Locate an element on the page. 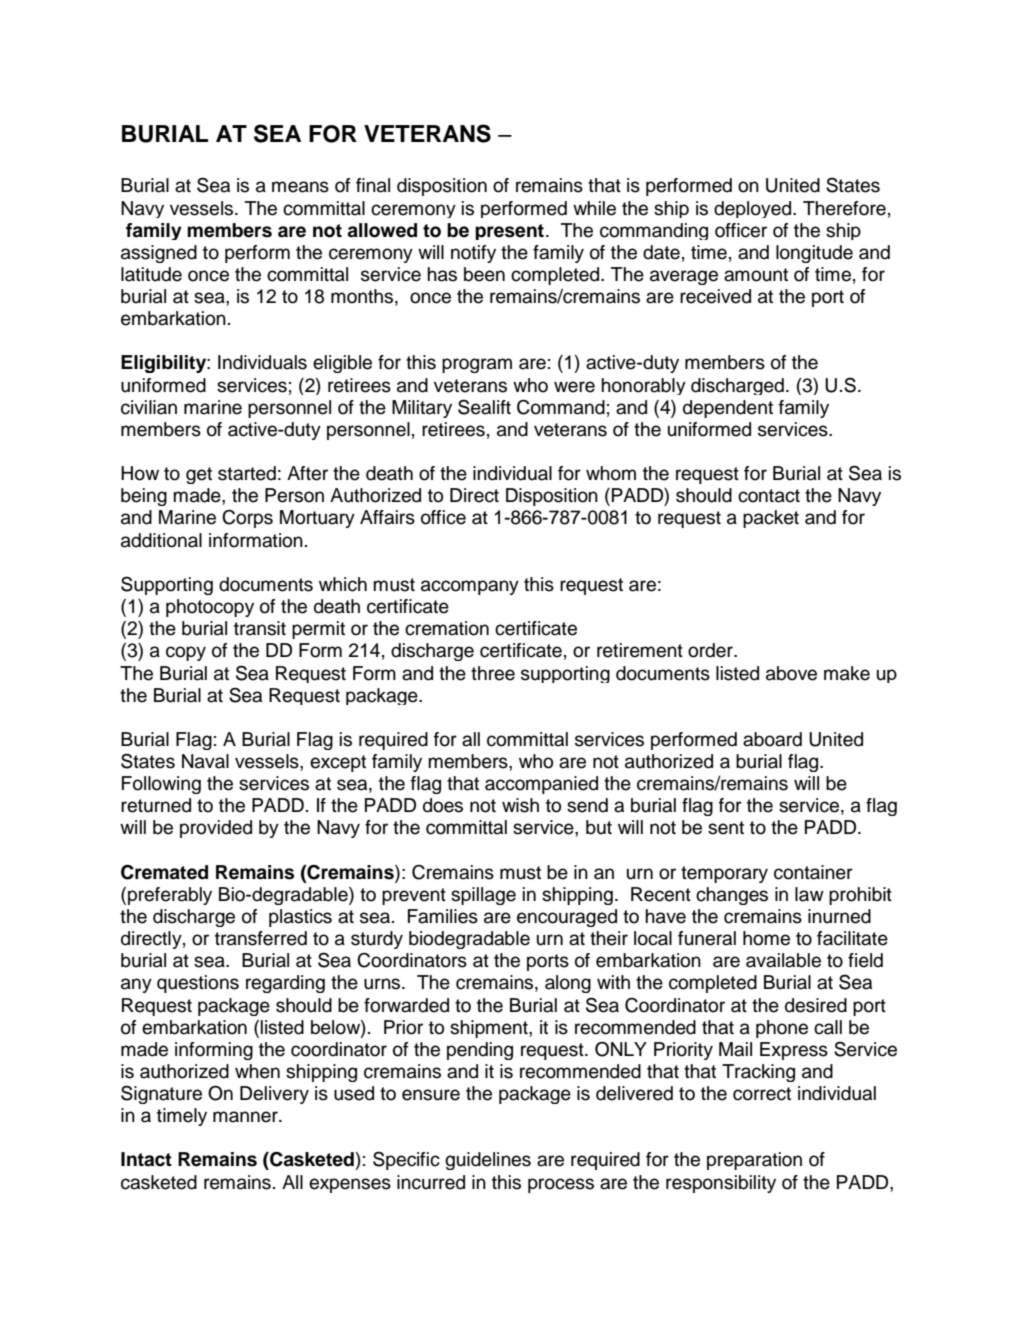 Image resolution: width=1025 pixels, height=1326 pixels. notify is located at coordinates (473, 254).
